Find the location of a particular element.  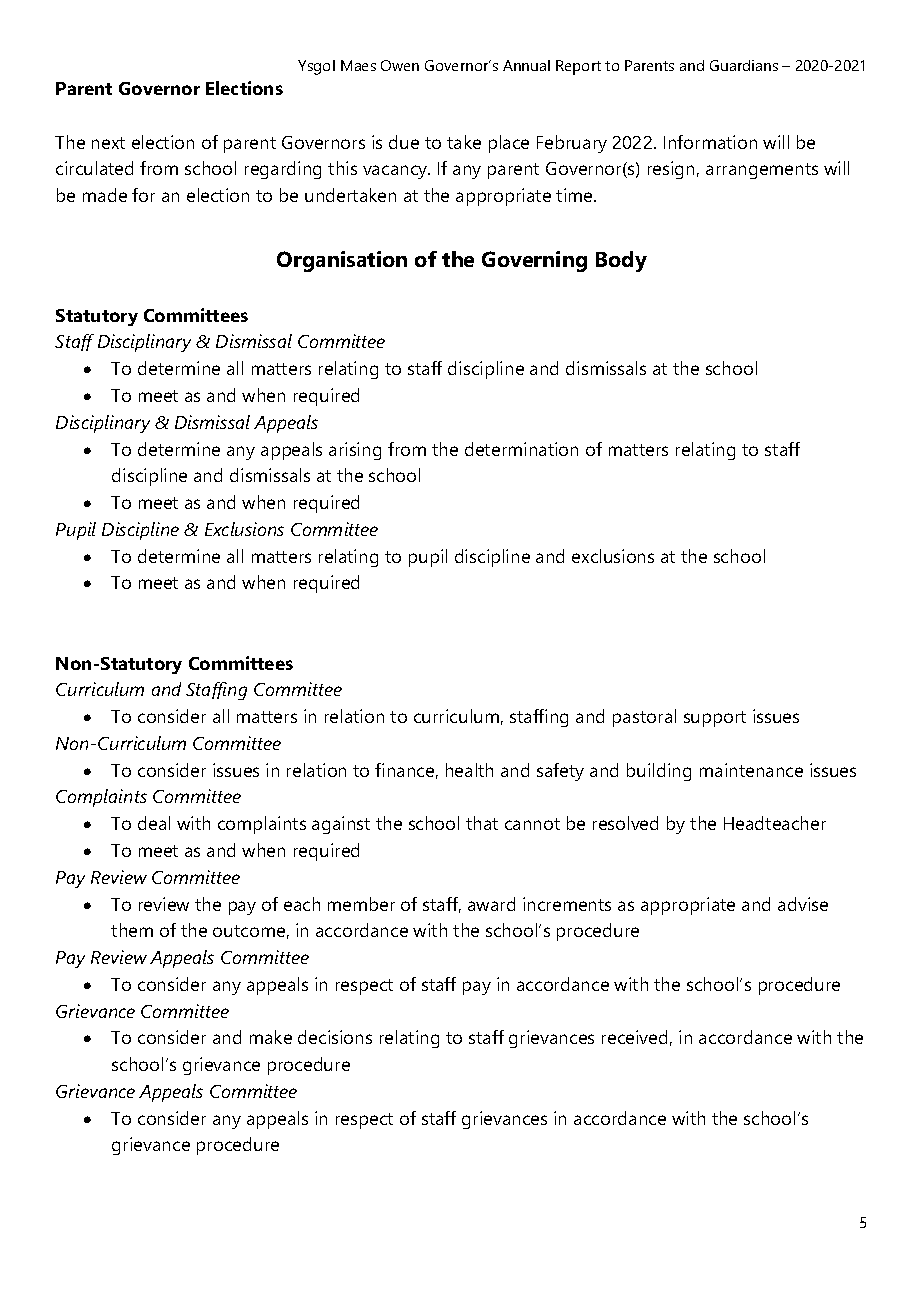

make is located at coordinates (271, 1037).
